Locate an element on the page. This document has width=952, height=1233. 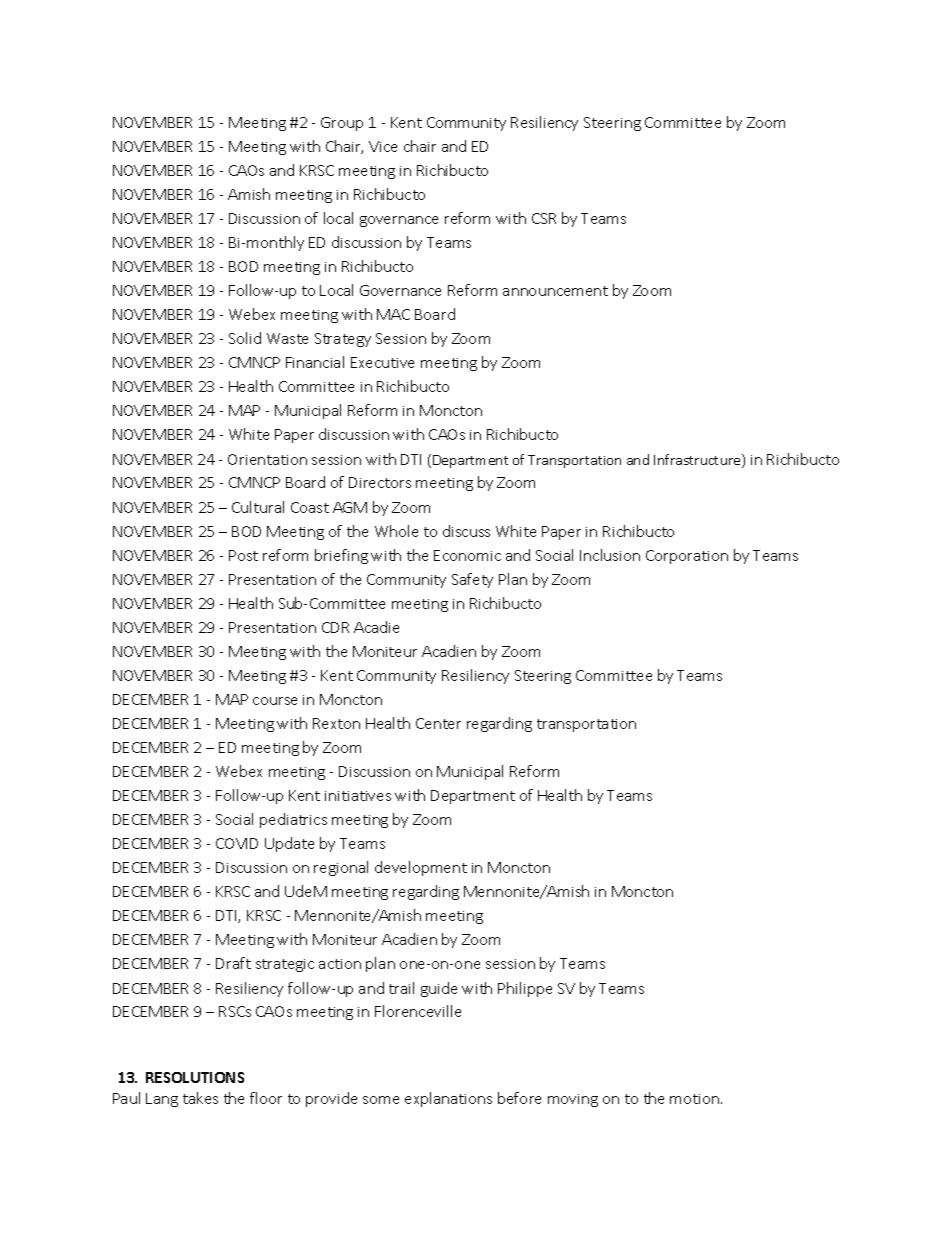
Group is located at coordinates (342, 124).
